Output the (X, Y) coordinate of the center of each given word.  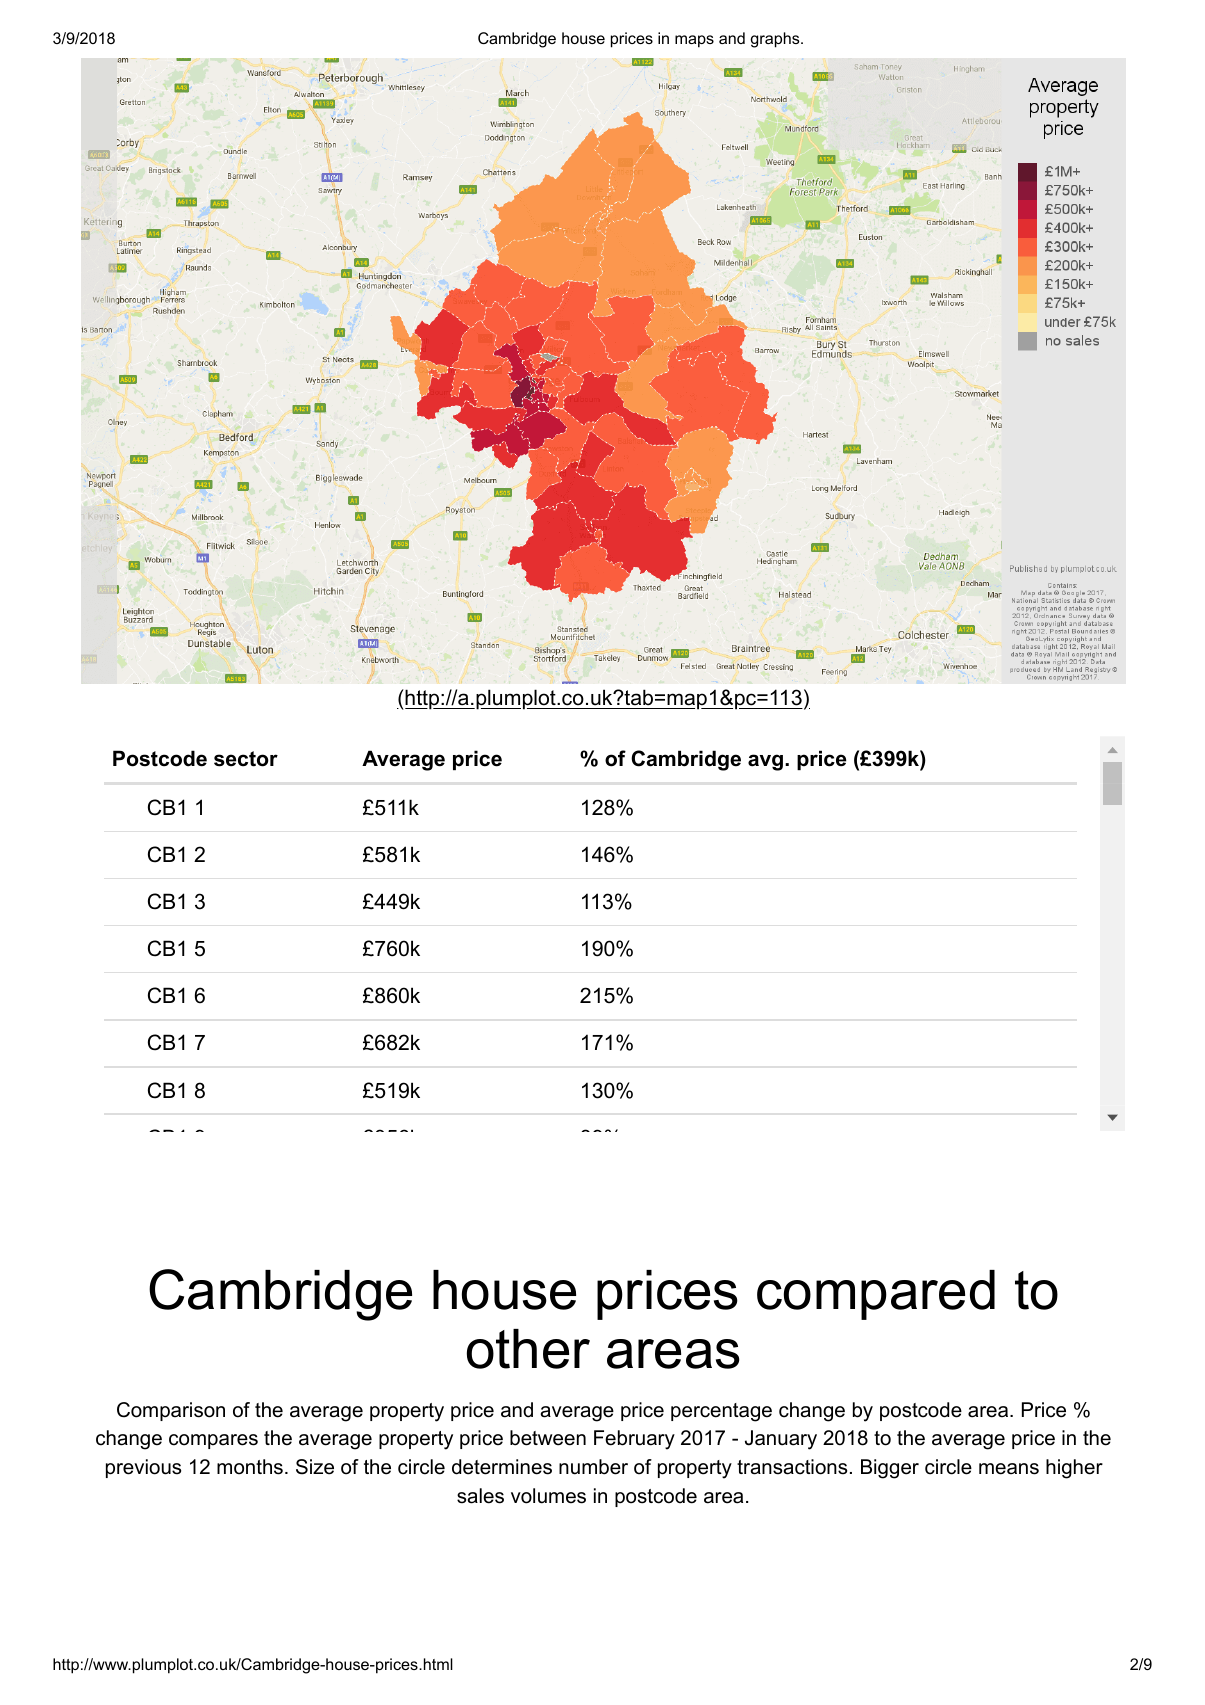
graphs (776, 40)
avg (765, 762)
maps (694, 41)
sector (246, 759)
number (593, 1467)
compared (876, 1295)
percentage (721, 1412)
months (250, 1467)
